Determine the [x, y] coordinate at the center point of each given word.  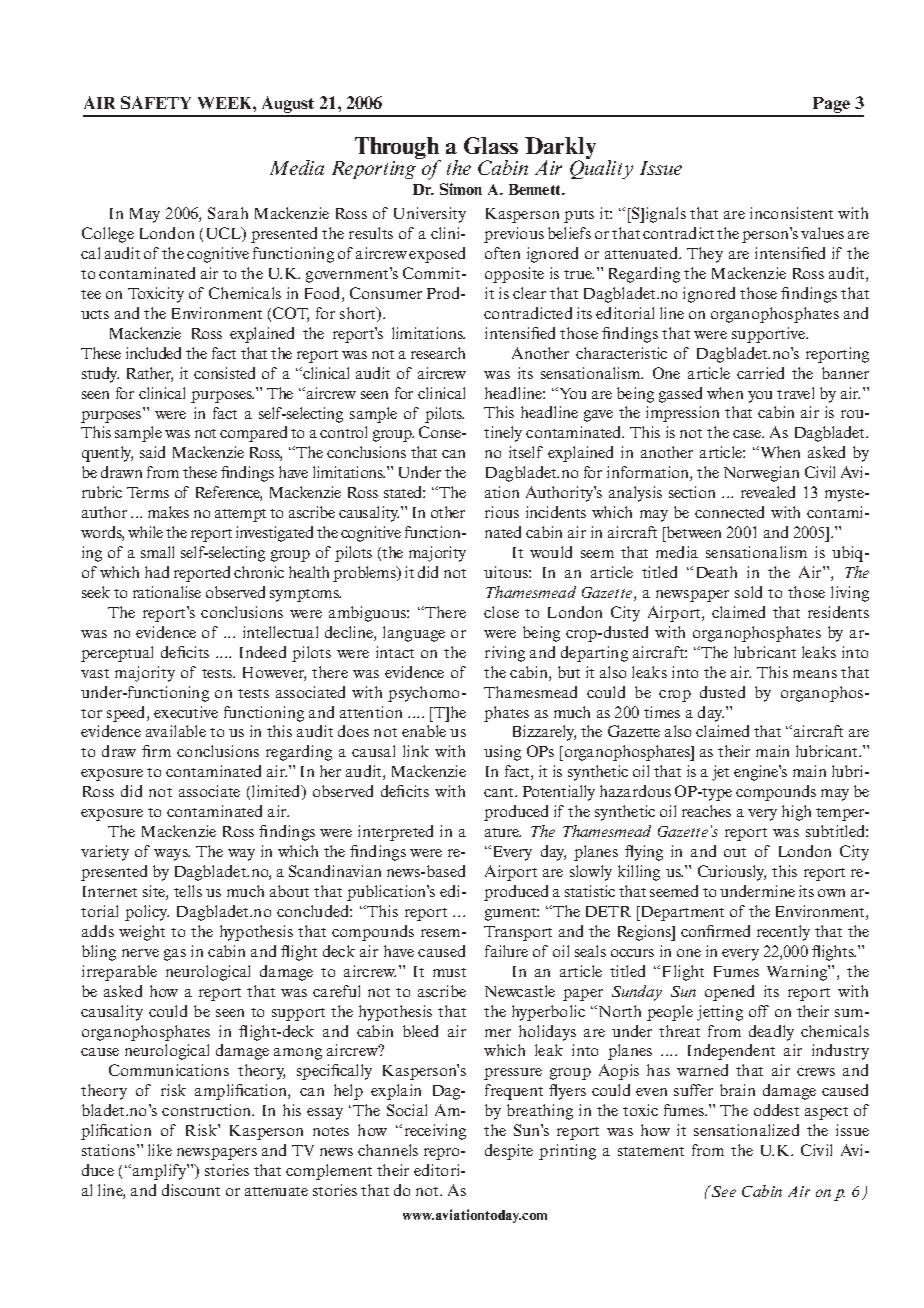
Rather [150, 374]
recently [783, 933]
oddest [776, 1110]
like [160, 1150]
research [438, 353]
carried [760, 373]
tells [188, 891]
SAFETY [156, 102]
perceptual [117, 654]
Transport [518, 933]
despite [509, 1152]
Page [832, 106]
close [501, 612]
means [815, 674]
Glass [491, 145]
